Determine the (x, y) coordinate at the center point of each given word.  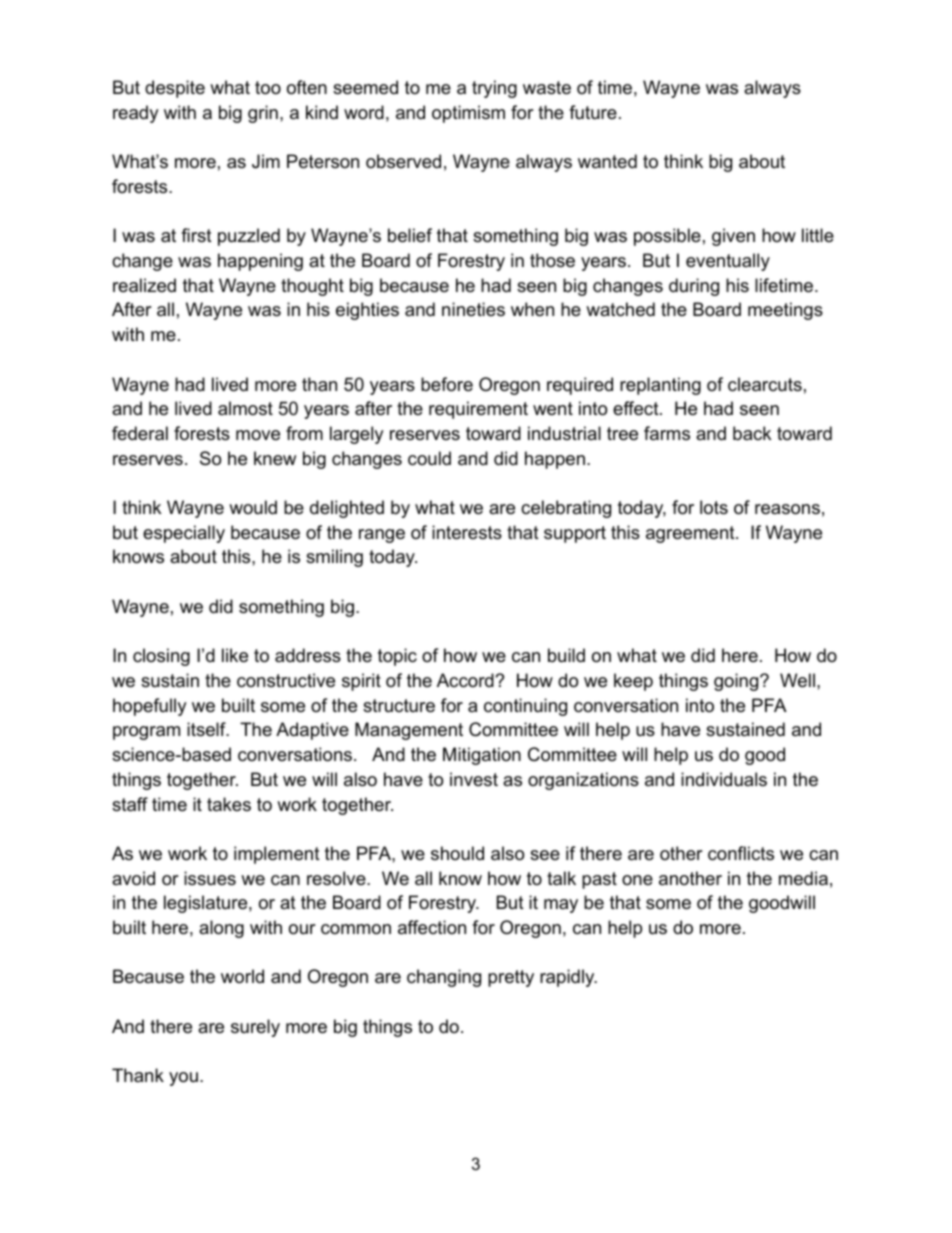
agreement (690, 534)
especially (184, 534)
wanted (607, 161)
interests (467, 532)
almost (245, 408)
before (447, 384)
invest (474, 779)
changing (444, 978)
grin (263, 114)
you (183, 1079)
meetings (785, 311)
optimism (468, 114)
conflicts (741, 853)
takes (229, 804)
